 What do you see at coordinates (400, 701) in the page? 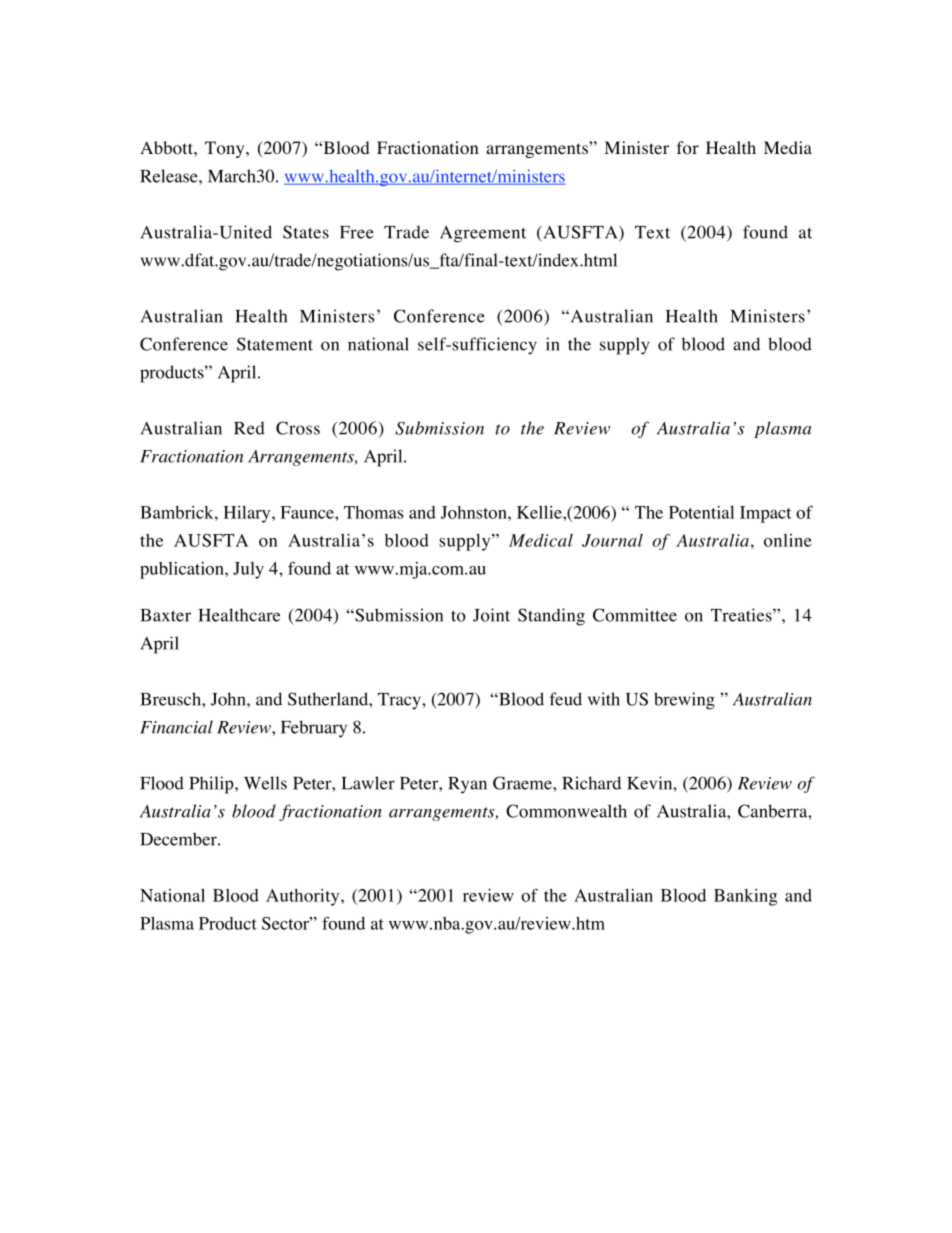
I see `Tracy` at bounding box center [400, 701].
